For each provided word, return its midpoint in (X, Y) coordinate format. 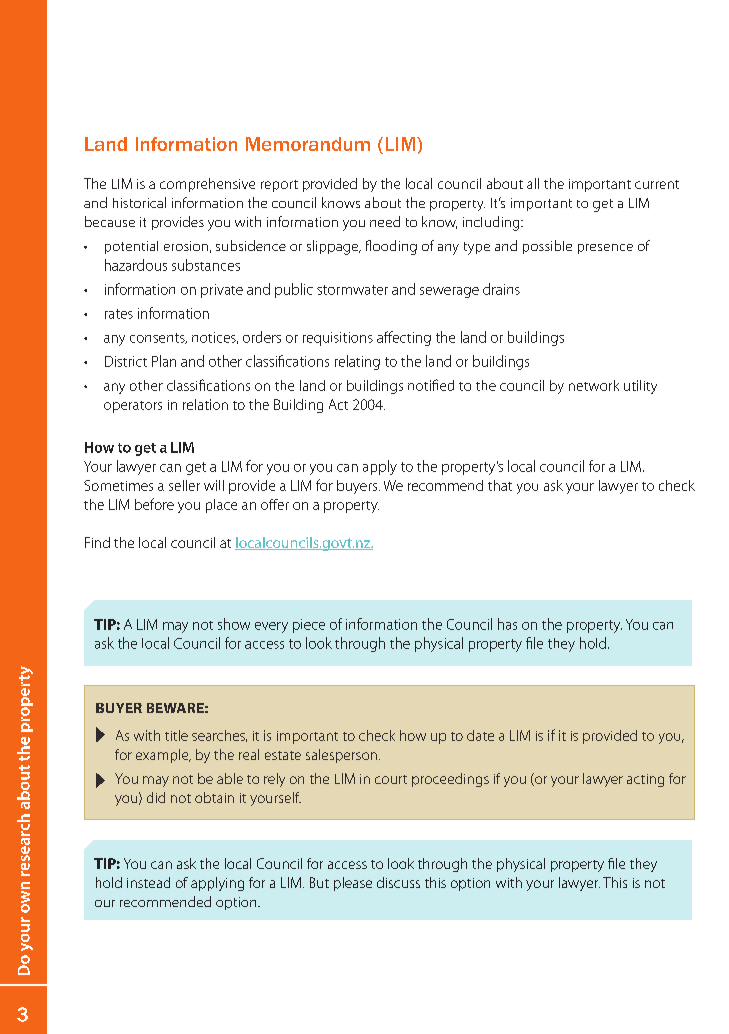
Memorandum (308, 144)
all (533, 183)
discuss (398, 882)
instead (148, 882)
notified (431, 385)
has (507, 624)
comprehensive (207, 185)
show (234, 624)
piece (309, 626)
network (594, 385)
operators (133, 407)
